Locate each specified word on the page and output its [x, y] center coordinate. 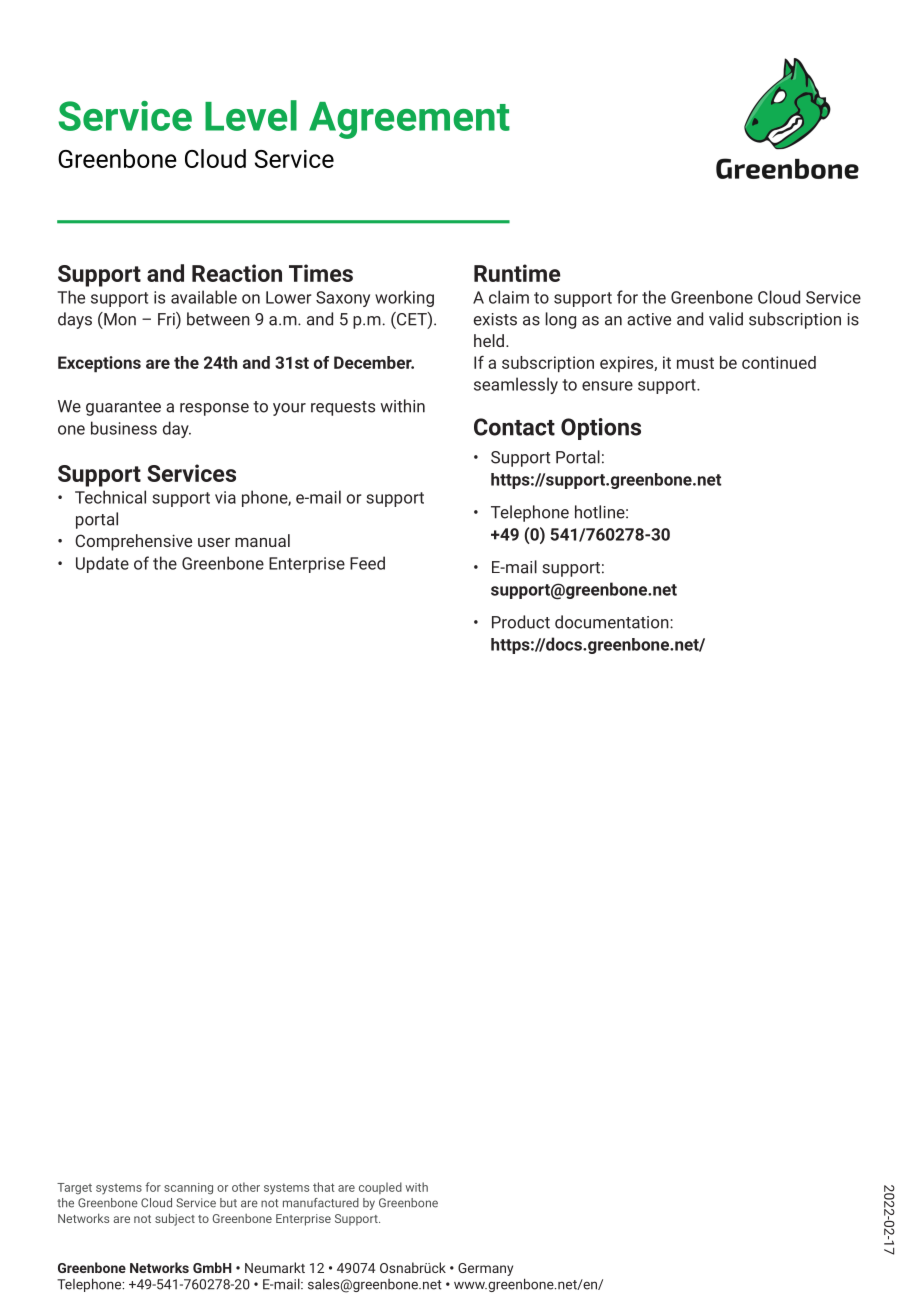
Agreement [409, 120]
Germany [485, 1269]
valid [726, 319]
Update [102, 564]
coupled [380, 1188]
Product [521, 622]
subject [175, 1219]
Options [601, 429]
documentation [613, 622]
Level [251, 115]
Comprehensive [133, 542]
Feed [367, 563]
